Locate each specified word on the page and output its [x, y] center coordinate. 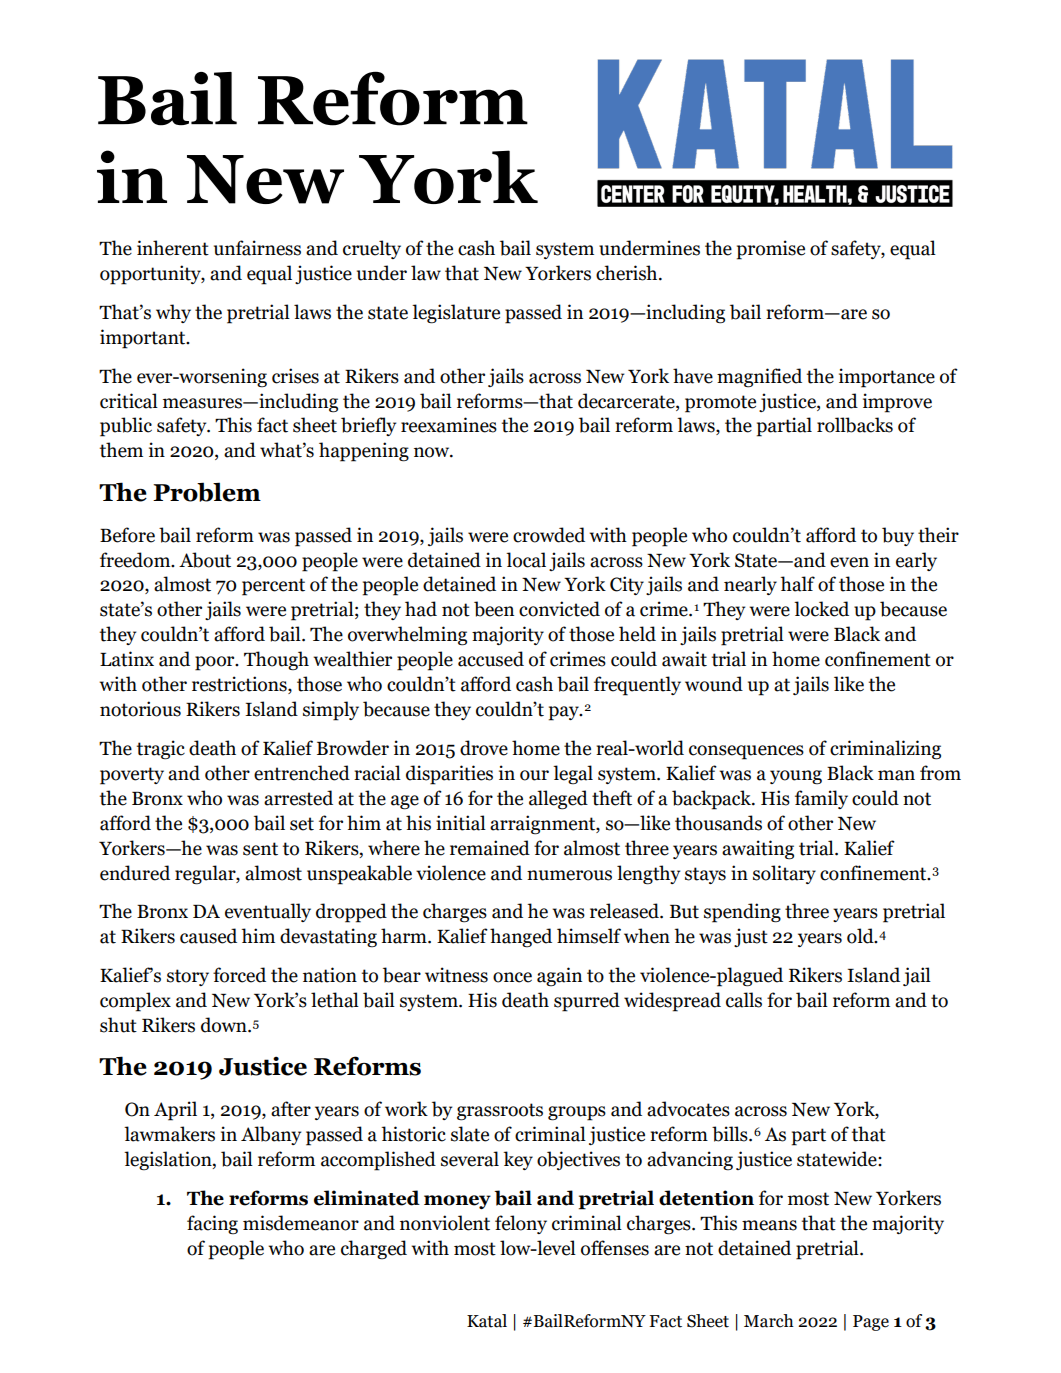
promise [771, 250]
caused [208, 936]
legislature [456, 314]
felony [521, 1224]
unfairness [257, 248]
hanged [521, 938]
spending [742, 913]
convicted [559, 609]
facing [212, 1225]
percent [273, 587]
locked [821, 609]
